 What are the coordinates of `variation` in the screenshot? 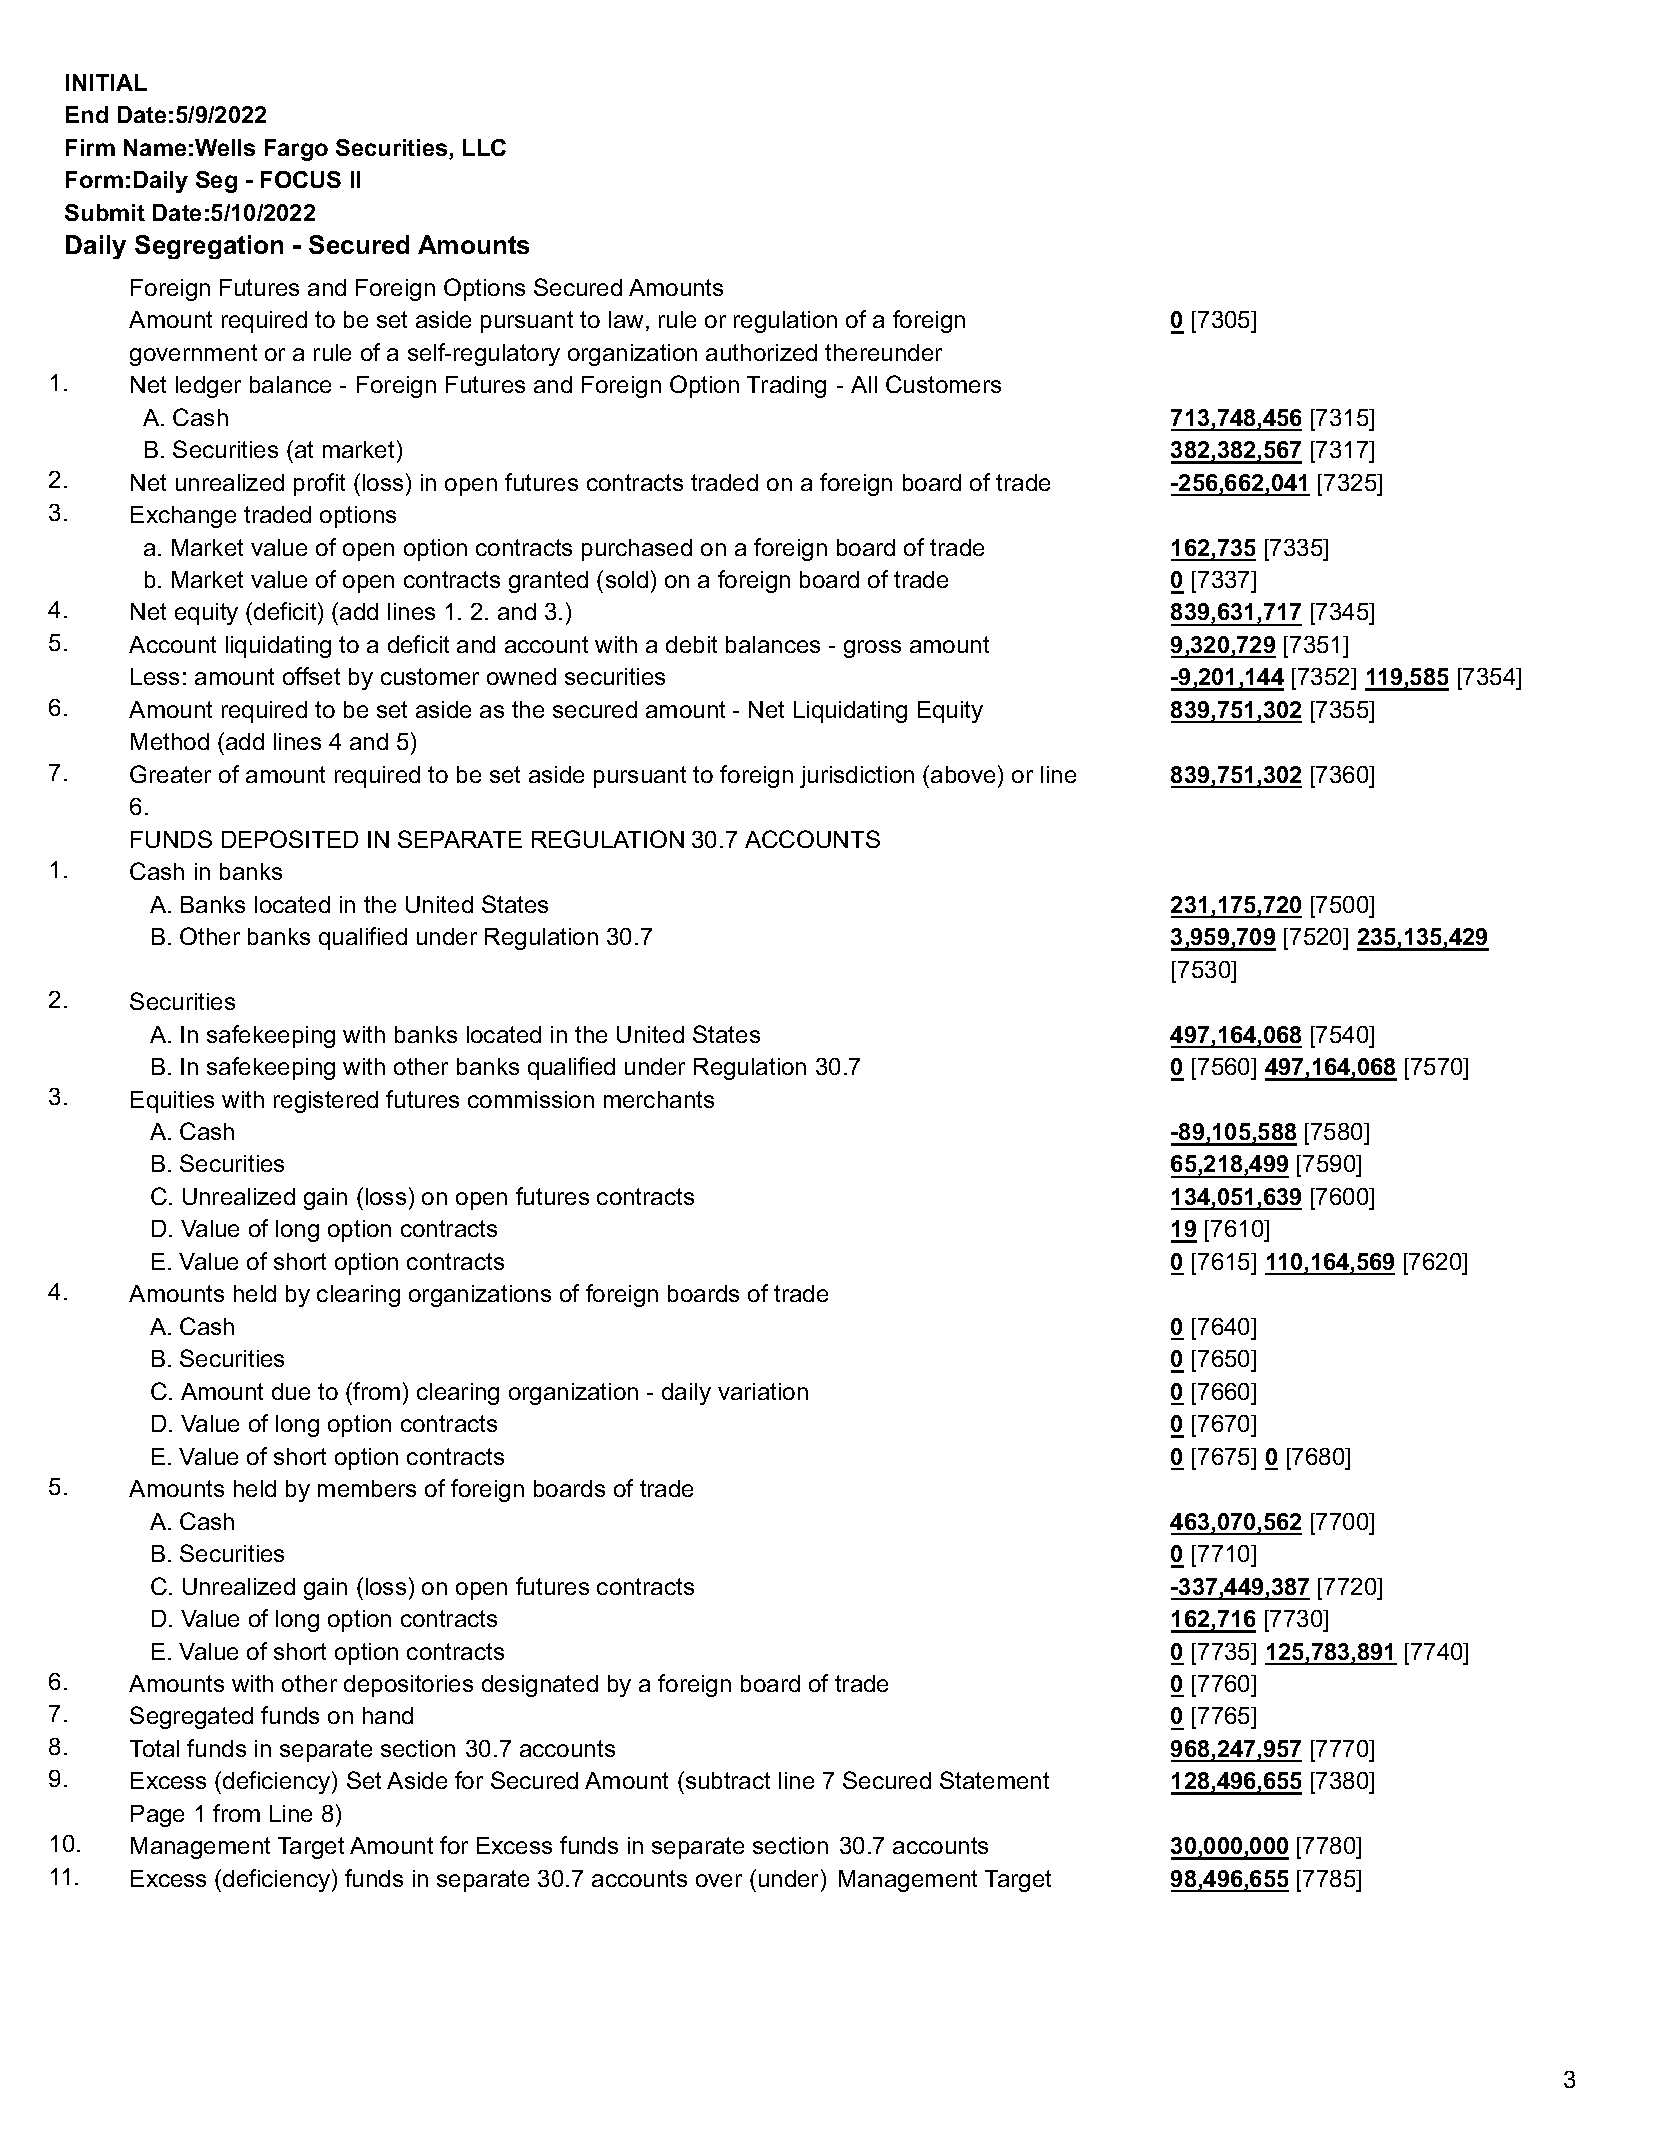 It's located at (763, 1391).
